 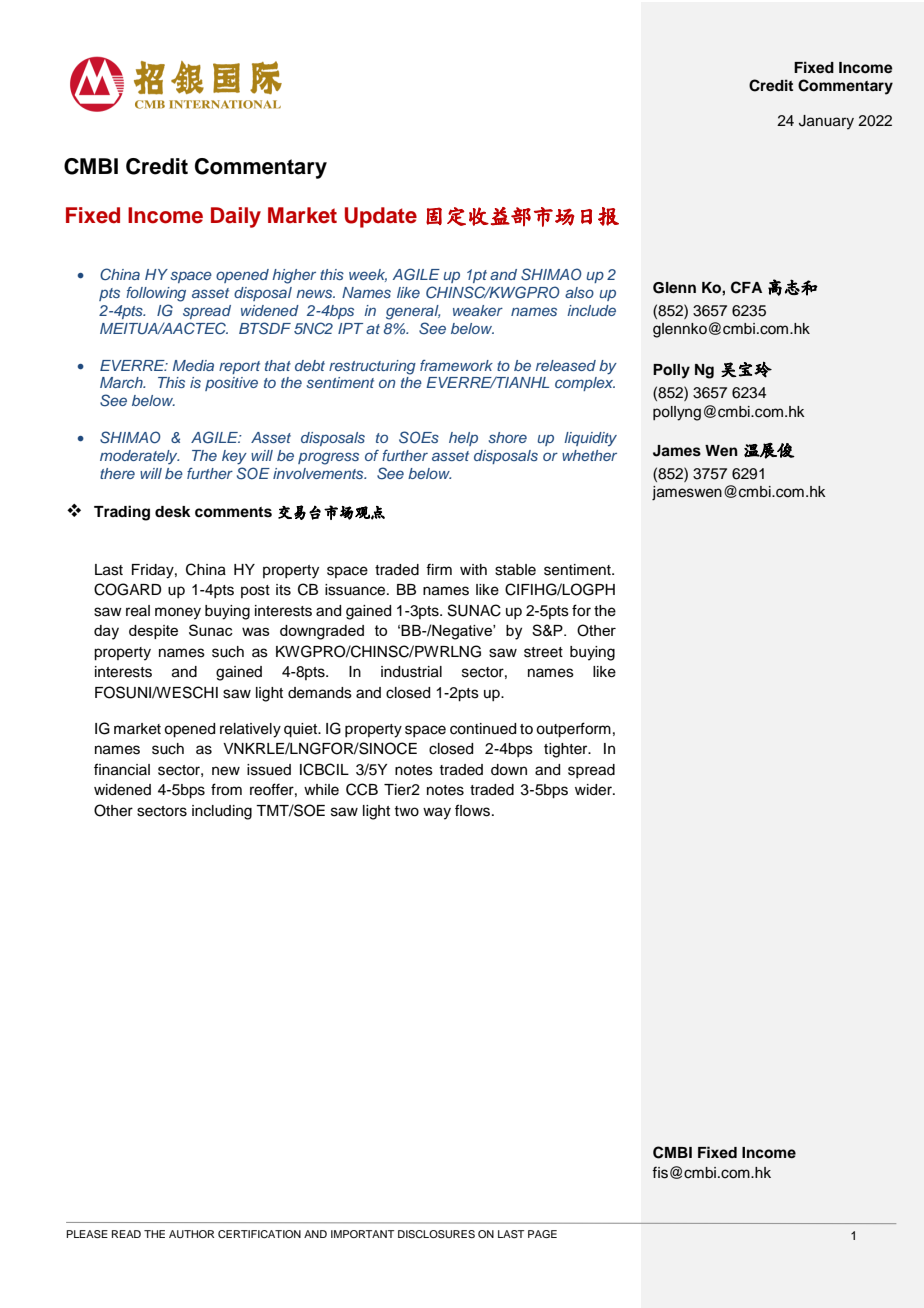 What do you see at coordinates (381, 217) in the screenshot?
I see `Update` at bounding box center [381, 217].
